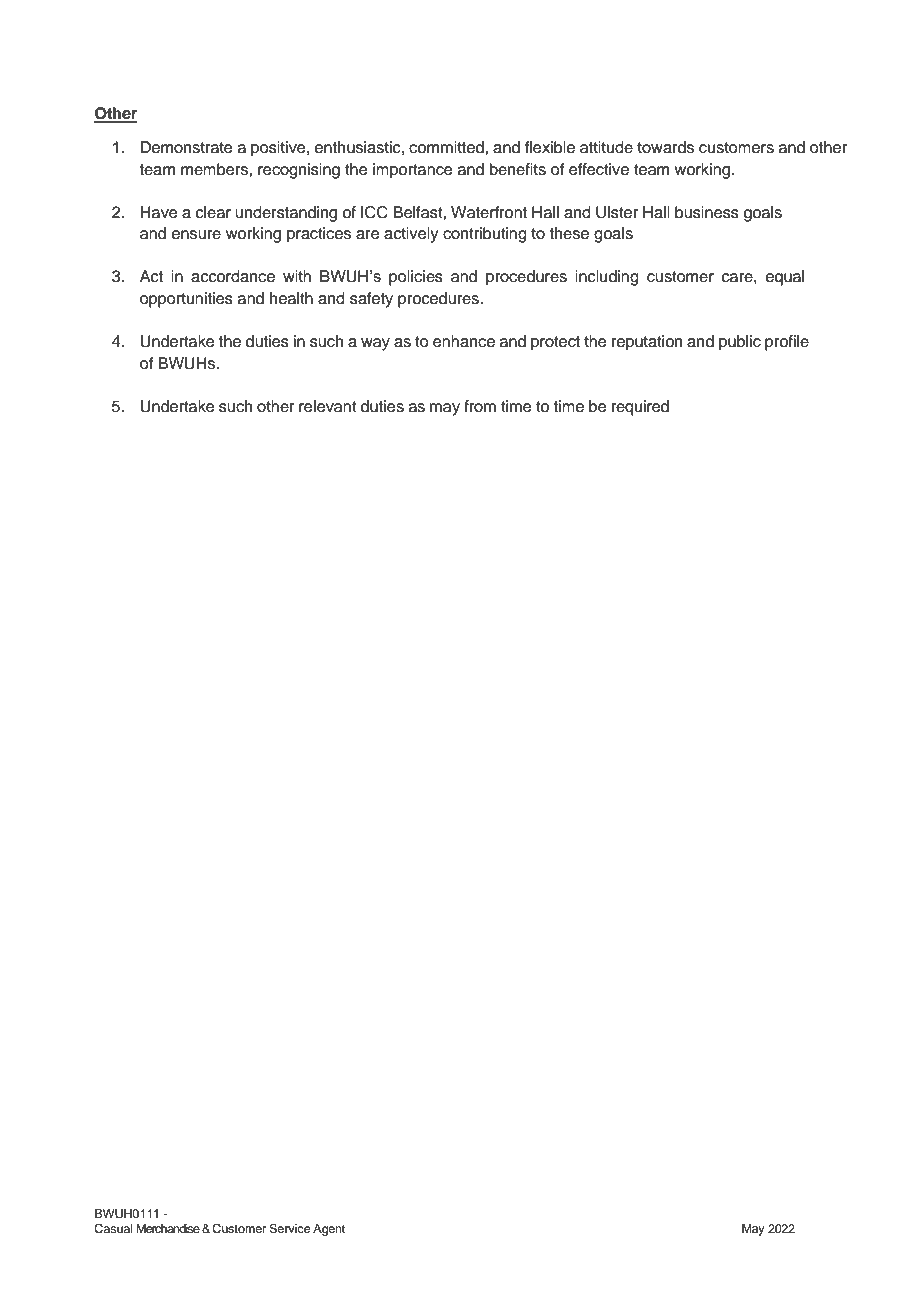 The height and width of the screenshot is (1307, 924). I want to click on required, so click(640, 408).
